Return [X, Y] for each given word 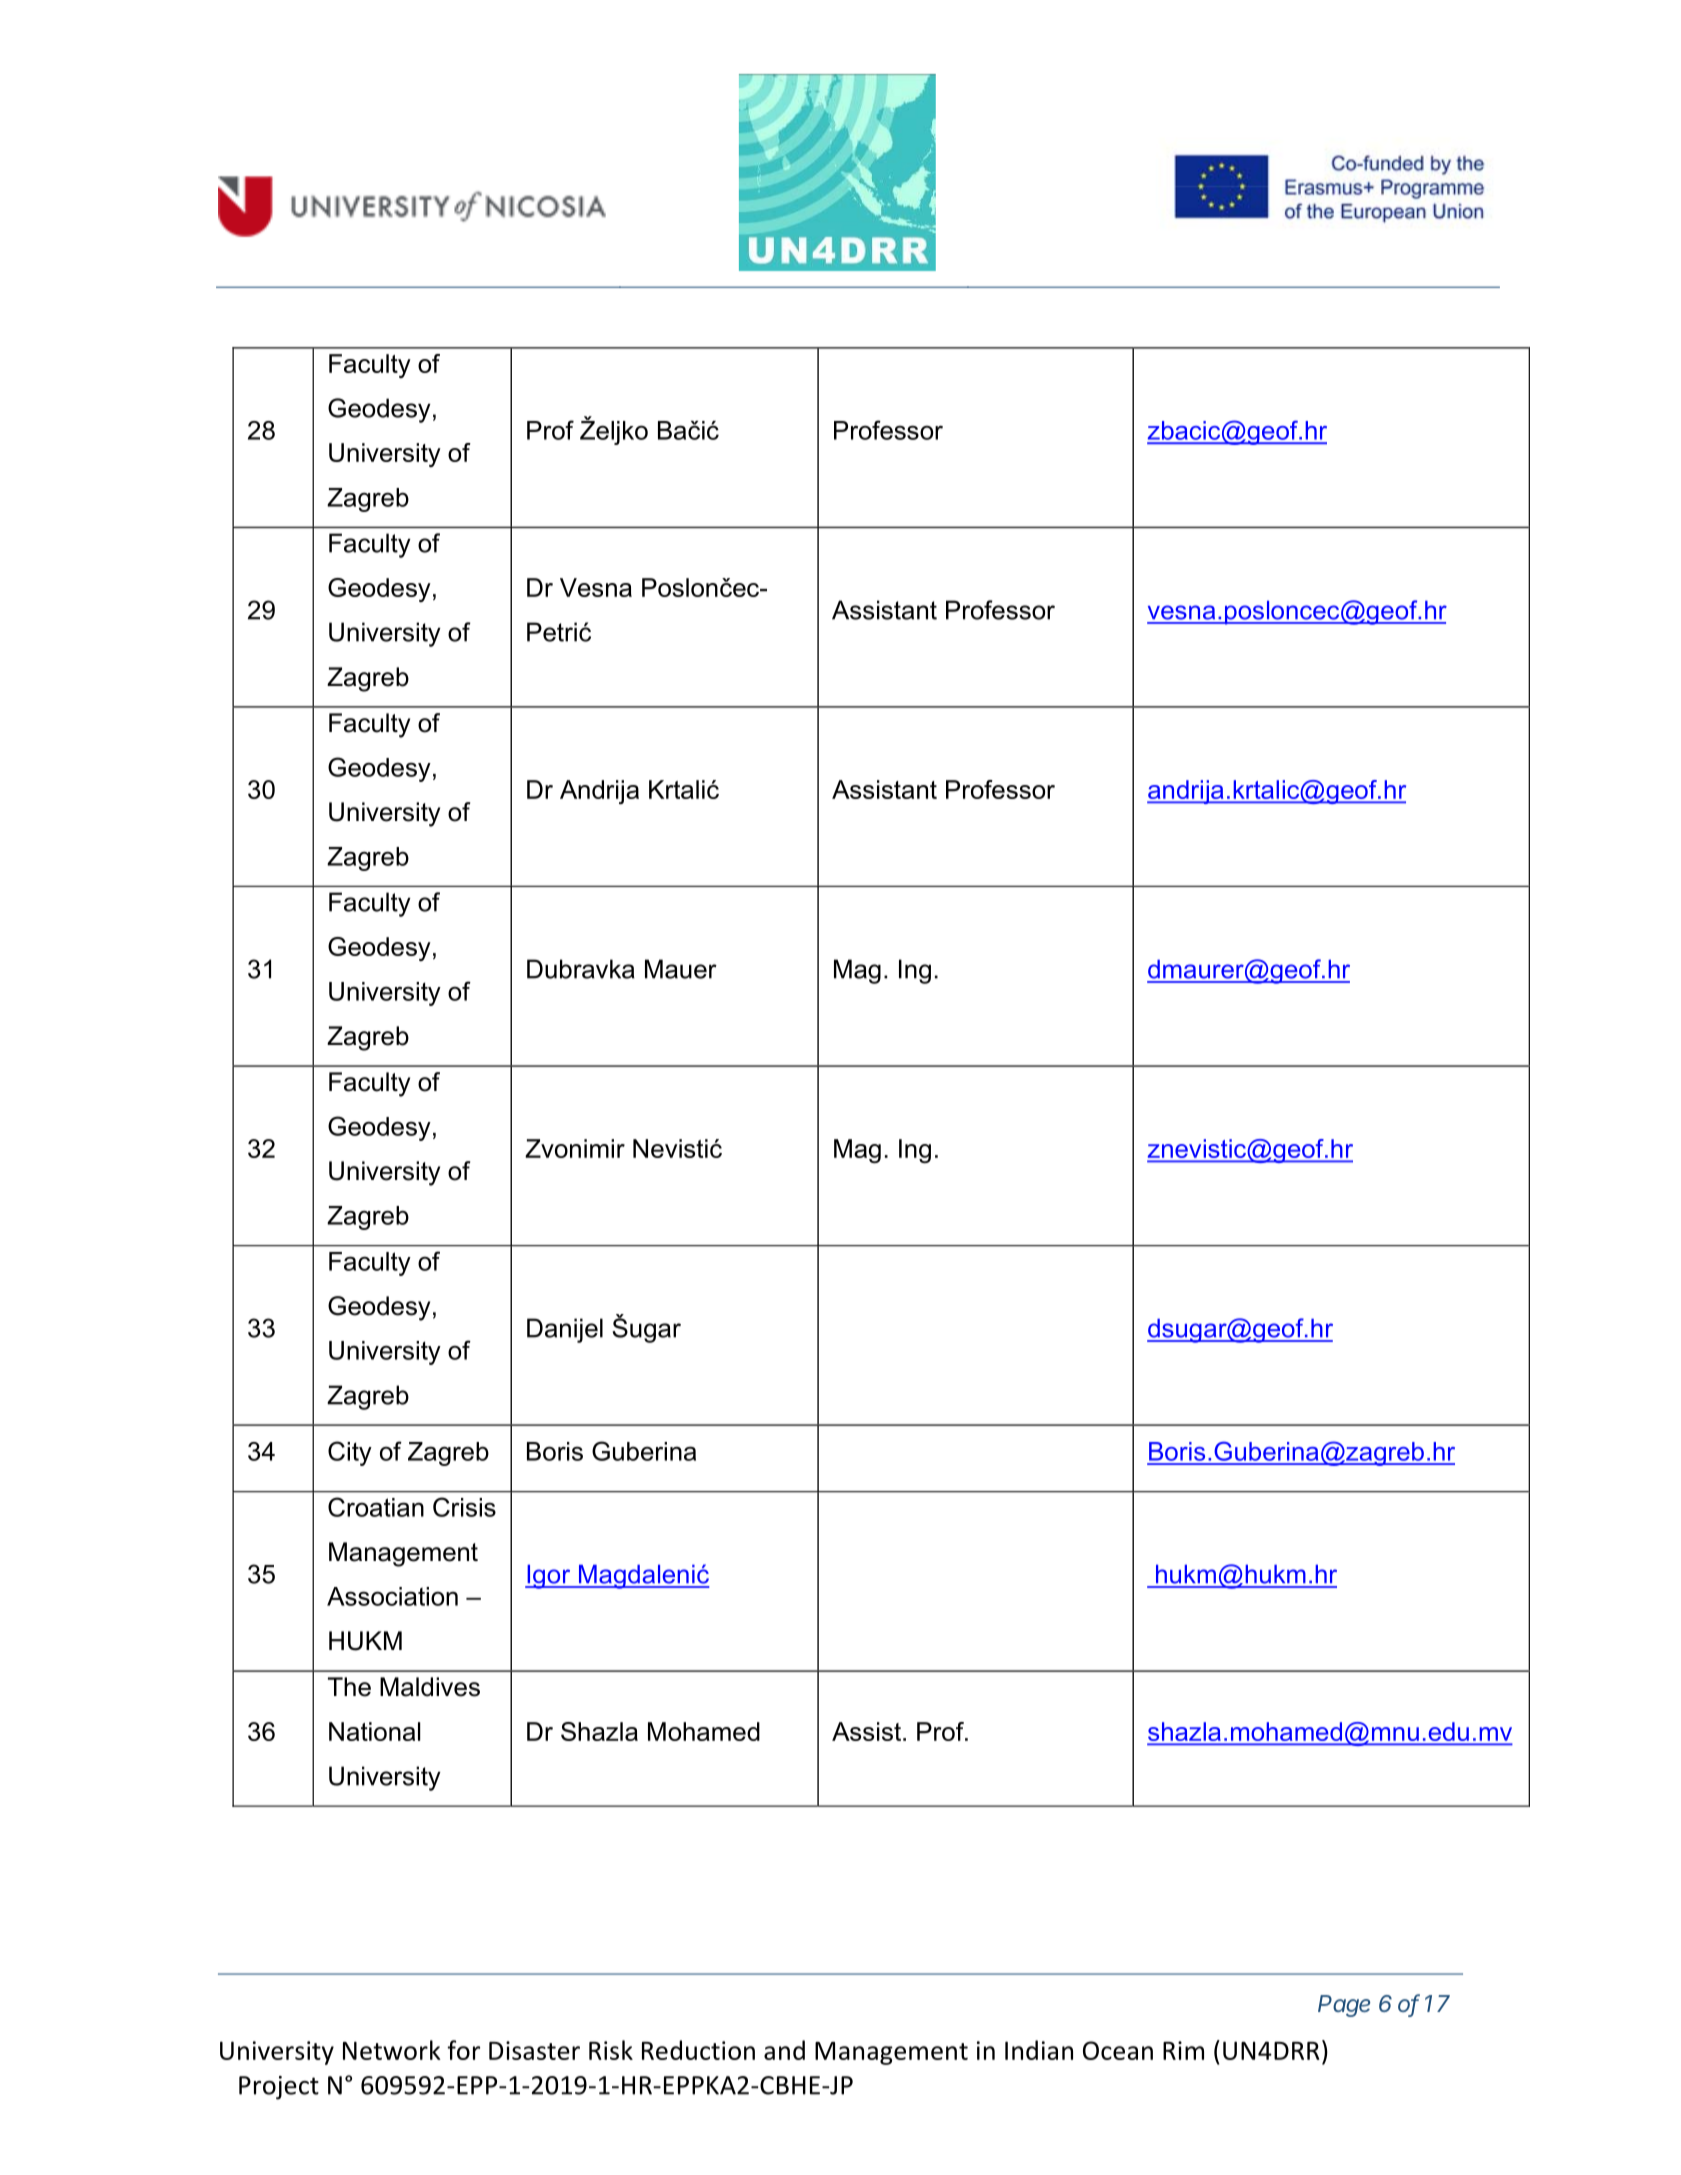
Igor [549, 1577]
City [350, 1453]
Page [1344, 2006]
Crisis [464, 1507]
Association [392, 1596]
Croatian [376, 1507]
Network [392, 2050]
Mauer [681, 969]
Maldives [430, 1687]
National [374, 1731]
